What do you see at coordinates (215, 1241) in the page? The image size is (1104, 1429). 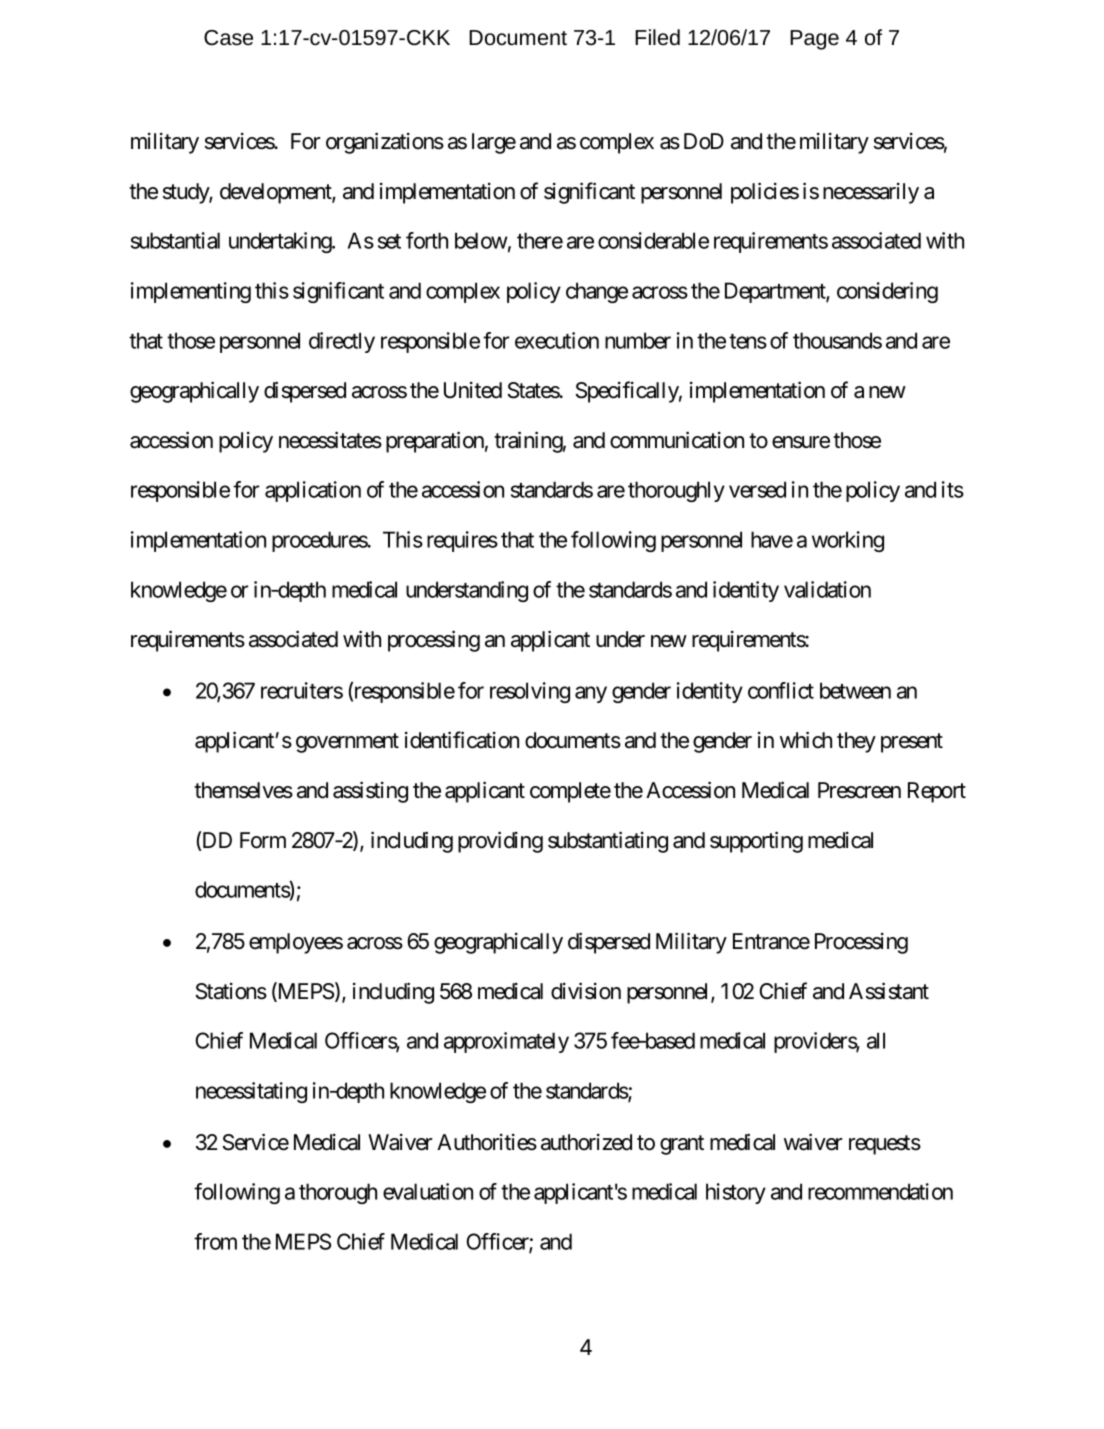 I see `from` at bounding box center [215, 1241].
